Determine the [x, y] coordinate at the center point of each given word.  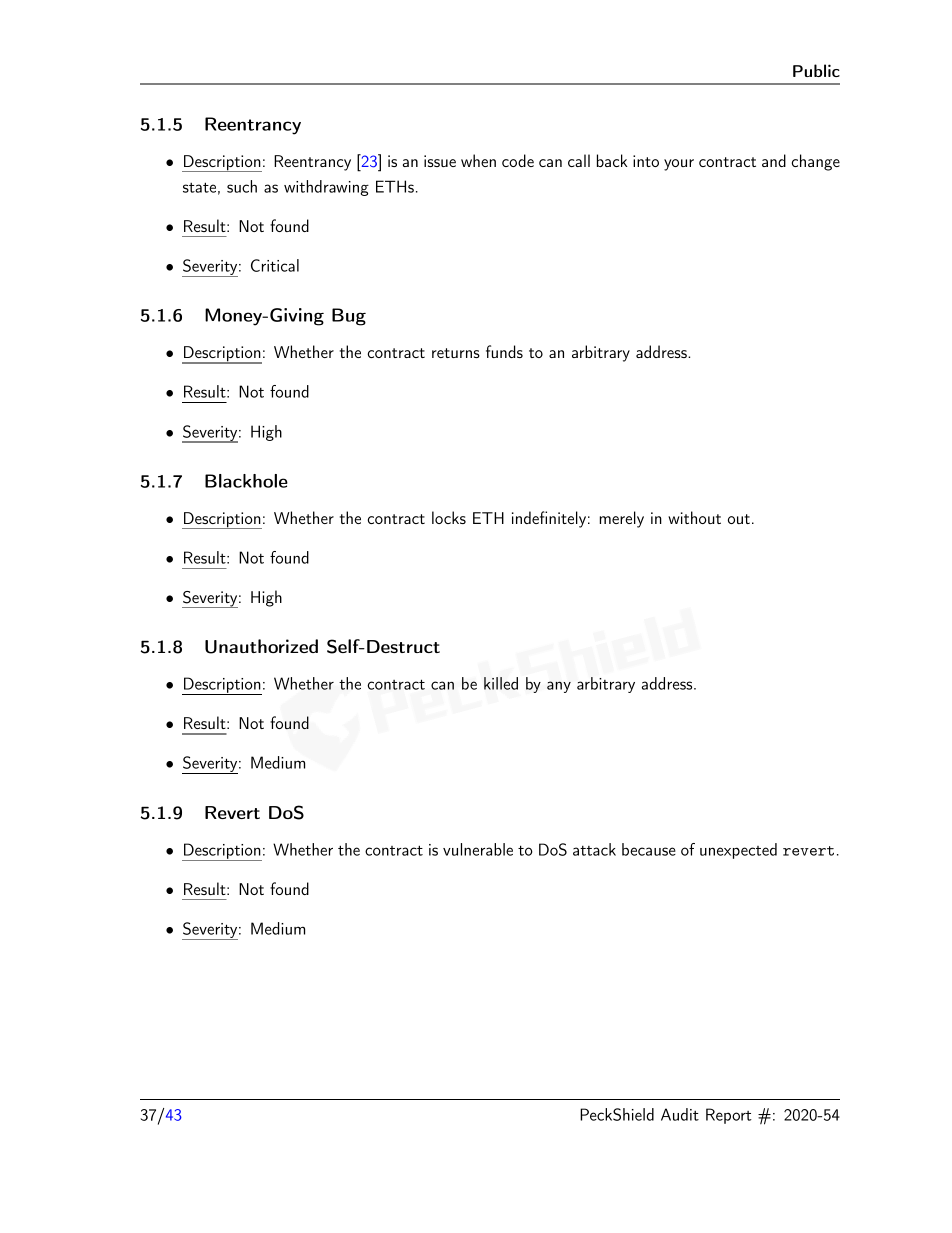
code [518, 160]
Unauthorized [261, 646]
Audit [680, 1114]
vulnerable [478, 849]
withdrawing [326, 188]
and [774, 160]
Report [729, 1116]
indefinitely [549, 519]
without [694, 517]
